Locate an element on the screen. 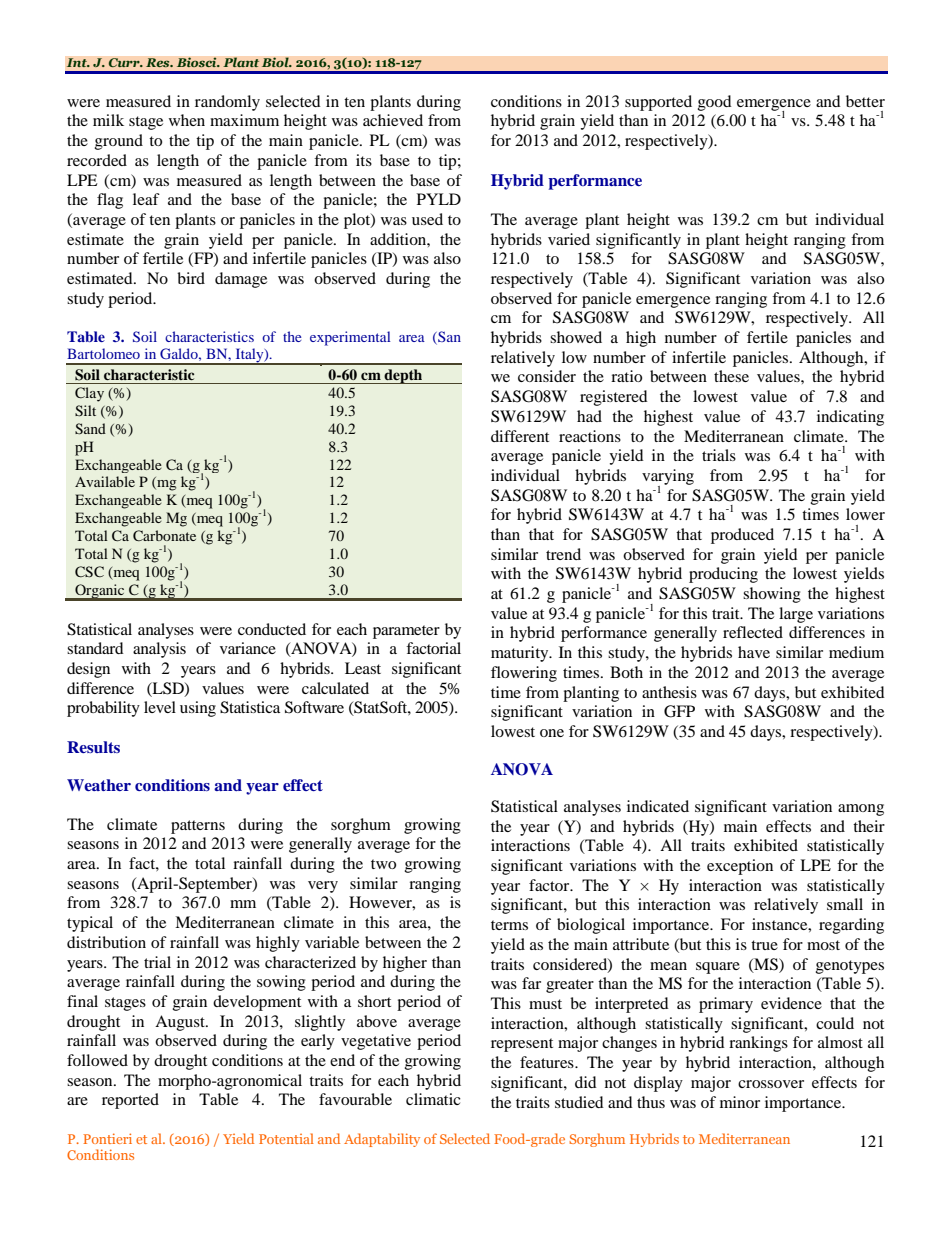  analysis is located at coordinates (159, 650).
